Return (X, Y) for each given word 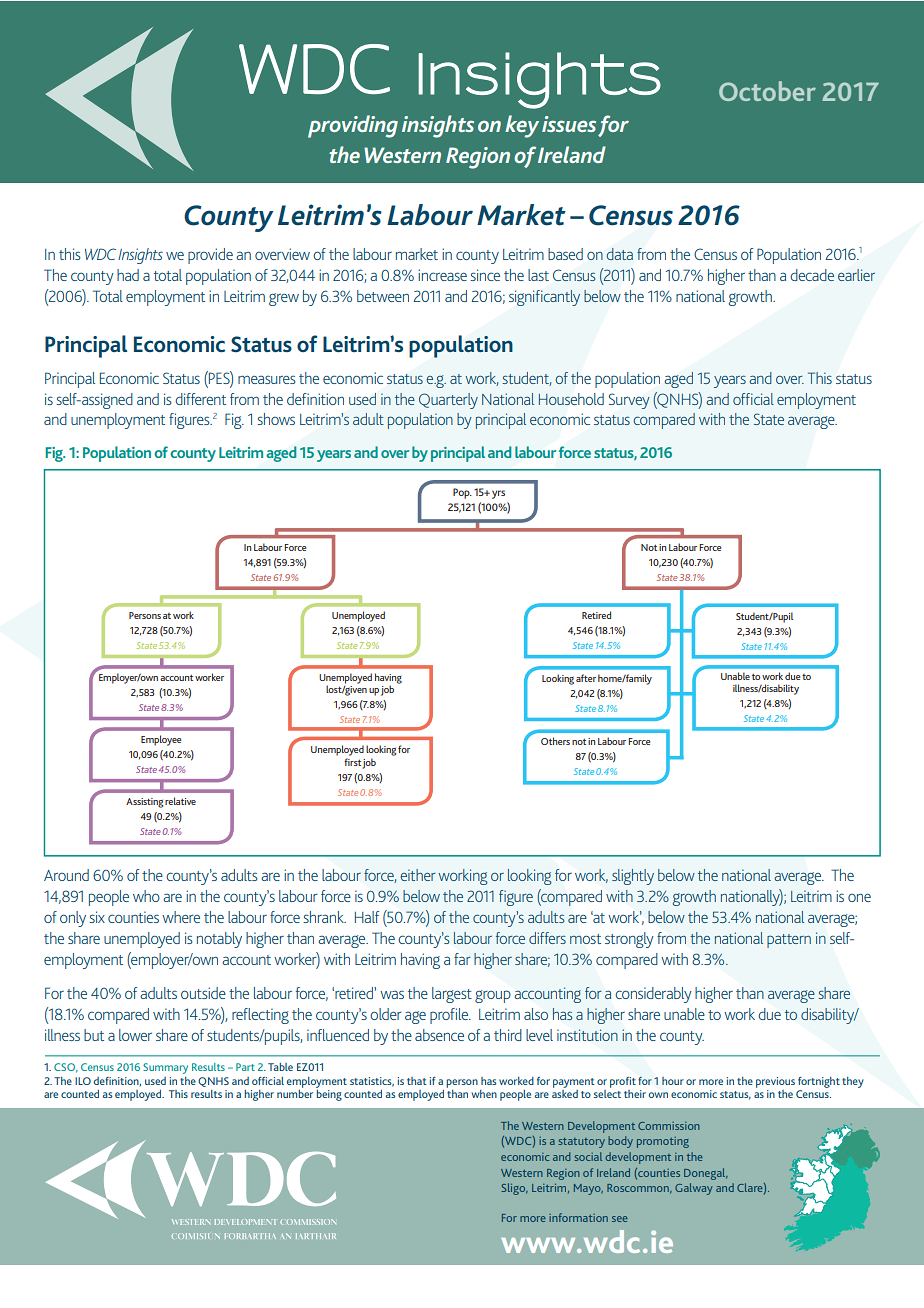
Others (555, 741)
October (767, 91)
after (586, 678)
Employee (161, 740)
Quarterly (448, 401)
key (522, 126)
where (181, 917)
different (200, 399)
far (462, 959)
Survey (629, 401)
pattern (789, 941)
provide (210, 256)
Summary (165, 1068)
